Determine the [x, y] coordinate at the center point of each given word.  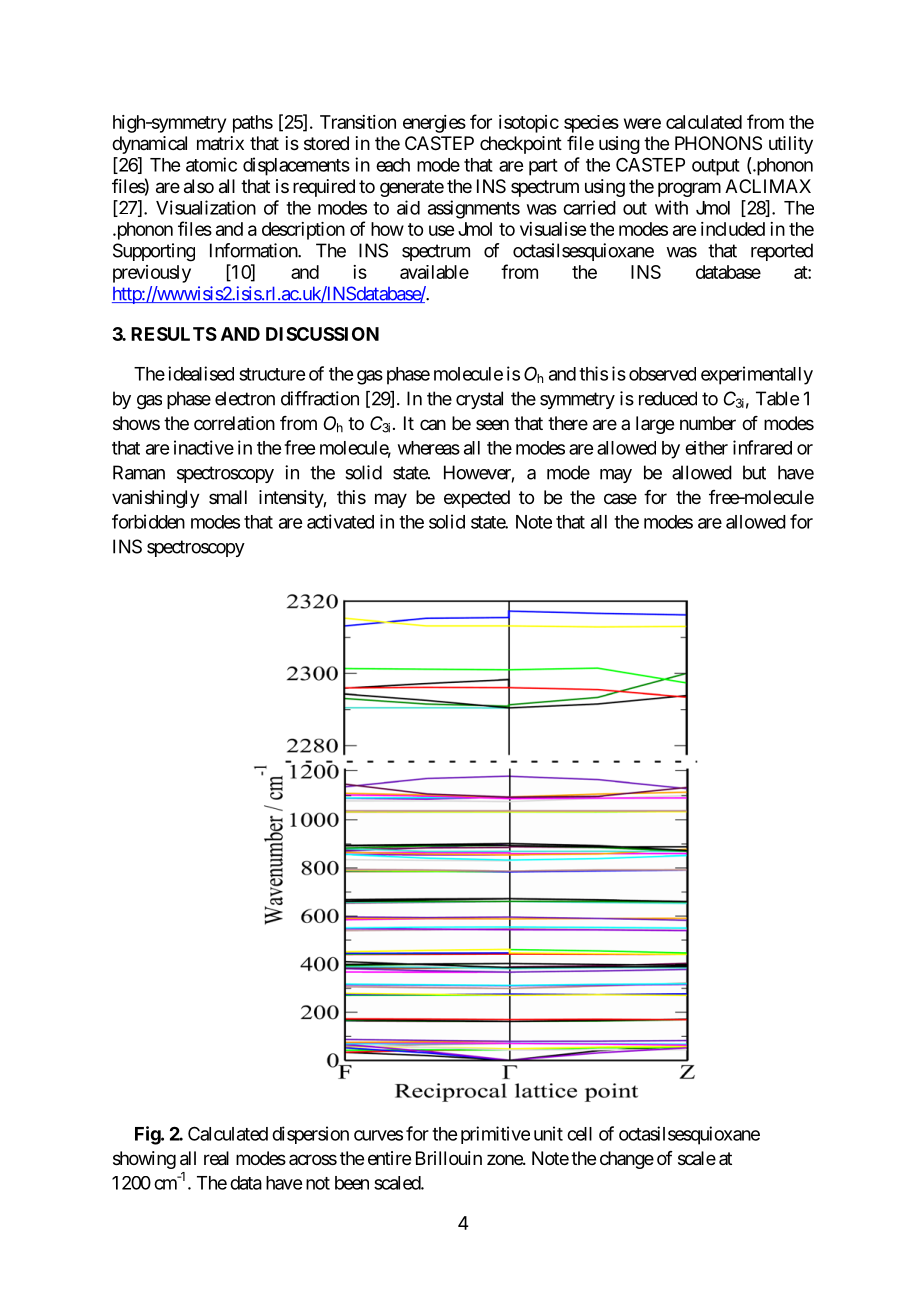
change [627, 1160]
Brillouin [449, 1158]
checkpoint [521, 145]
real [216, 1158]
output [716, 167]
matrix [220, 143]
